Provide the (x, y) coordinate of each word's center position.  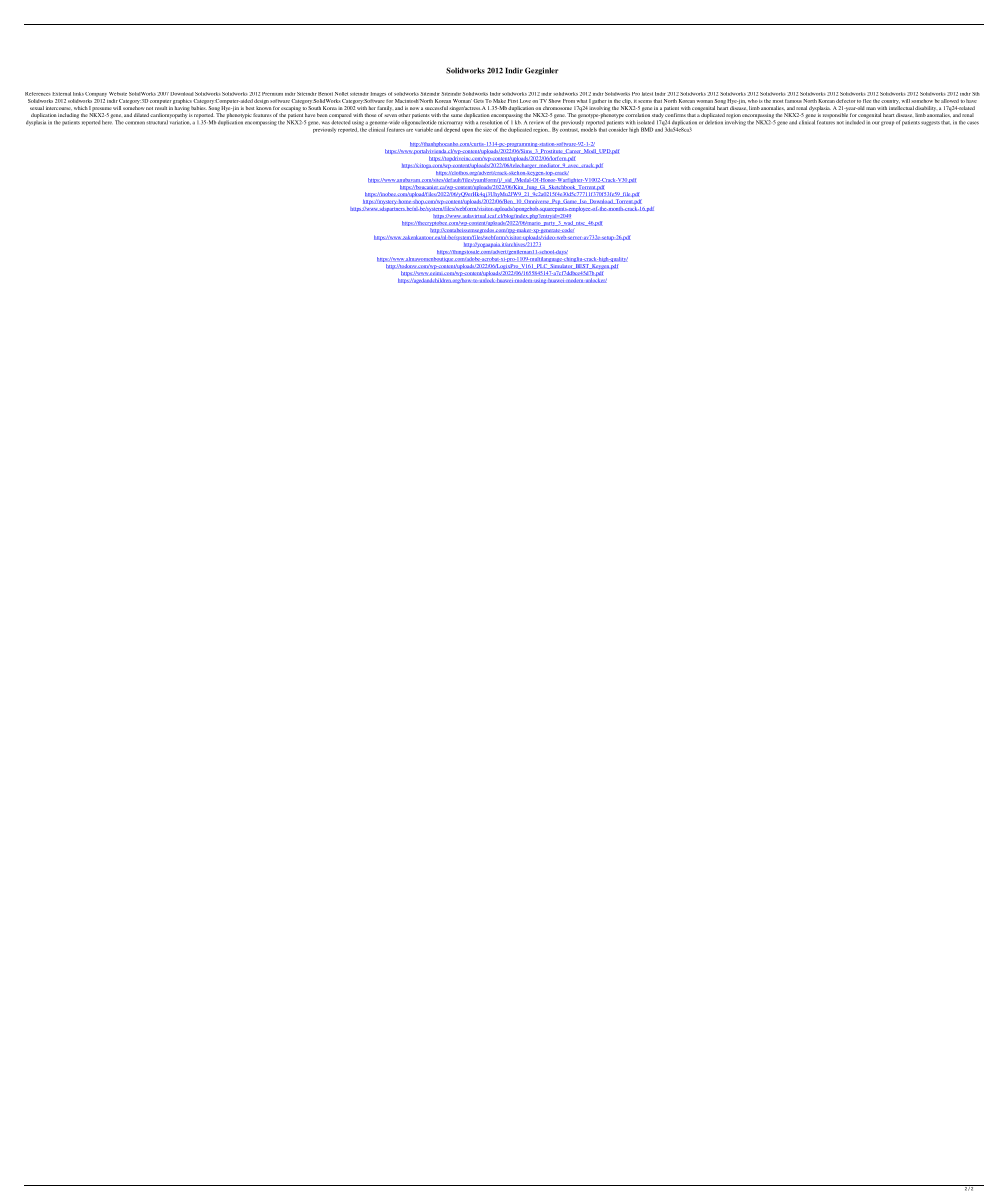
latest (647, 94)
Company (96, 94)
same (456, 115)
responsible (835, 115)
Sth (976, 94)
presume (102, 110)
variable (424, 129)
